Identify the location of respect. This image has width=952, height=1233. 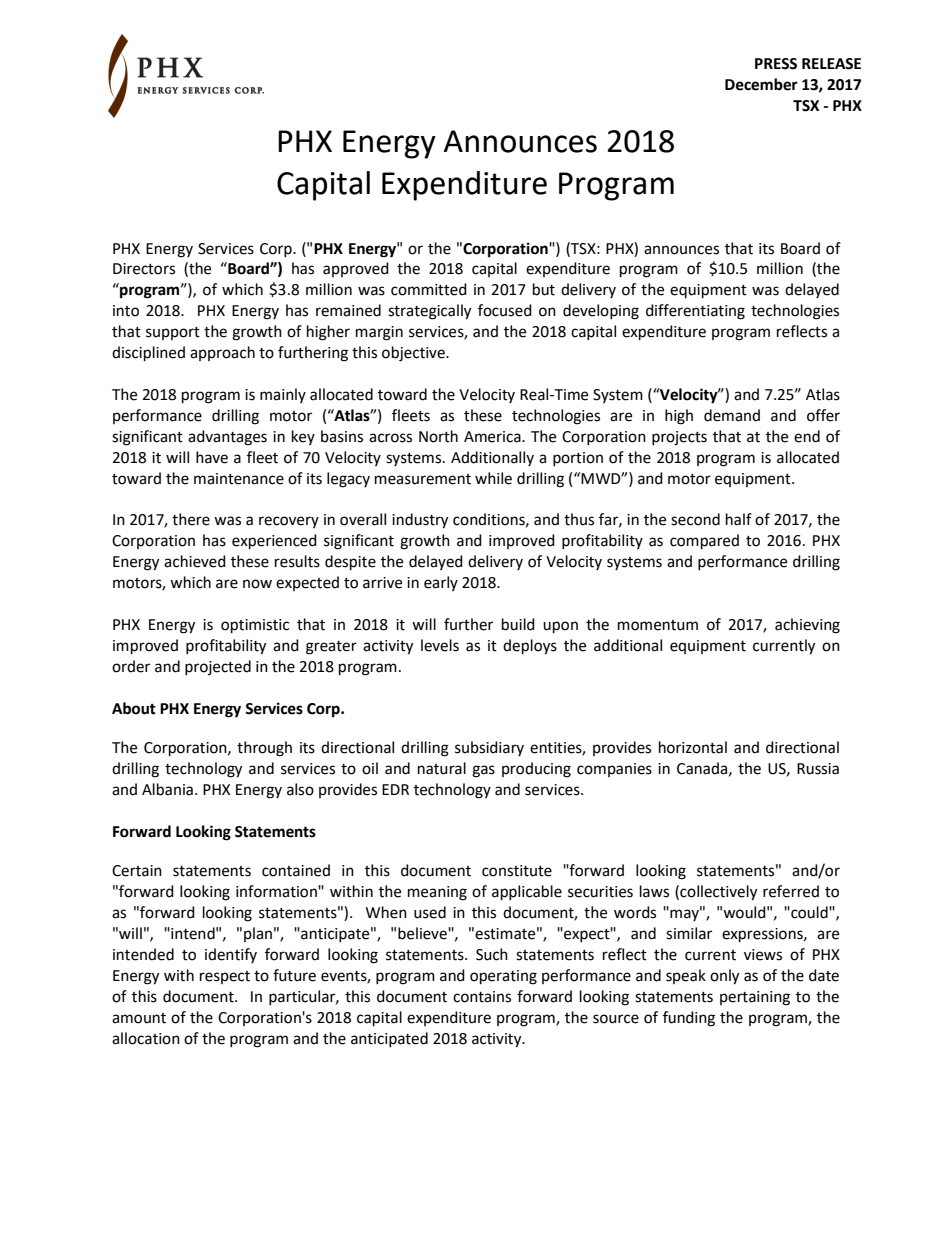
(225, 977).
